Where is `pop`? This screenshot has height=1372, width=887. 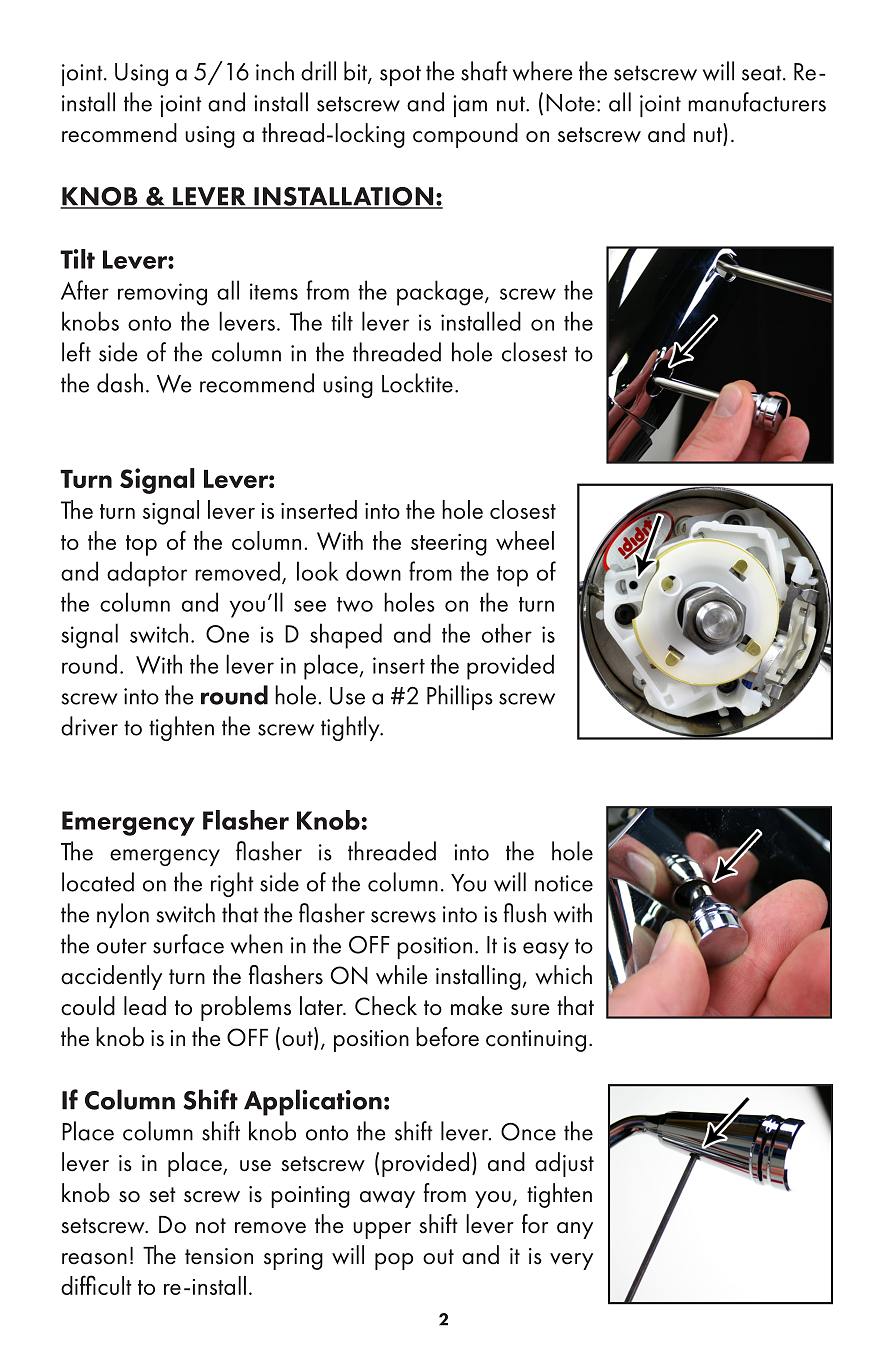
pop is located at coordinates (394, 1261).
